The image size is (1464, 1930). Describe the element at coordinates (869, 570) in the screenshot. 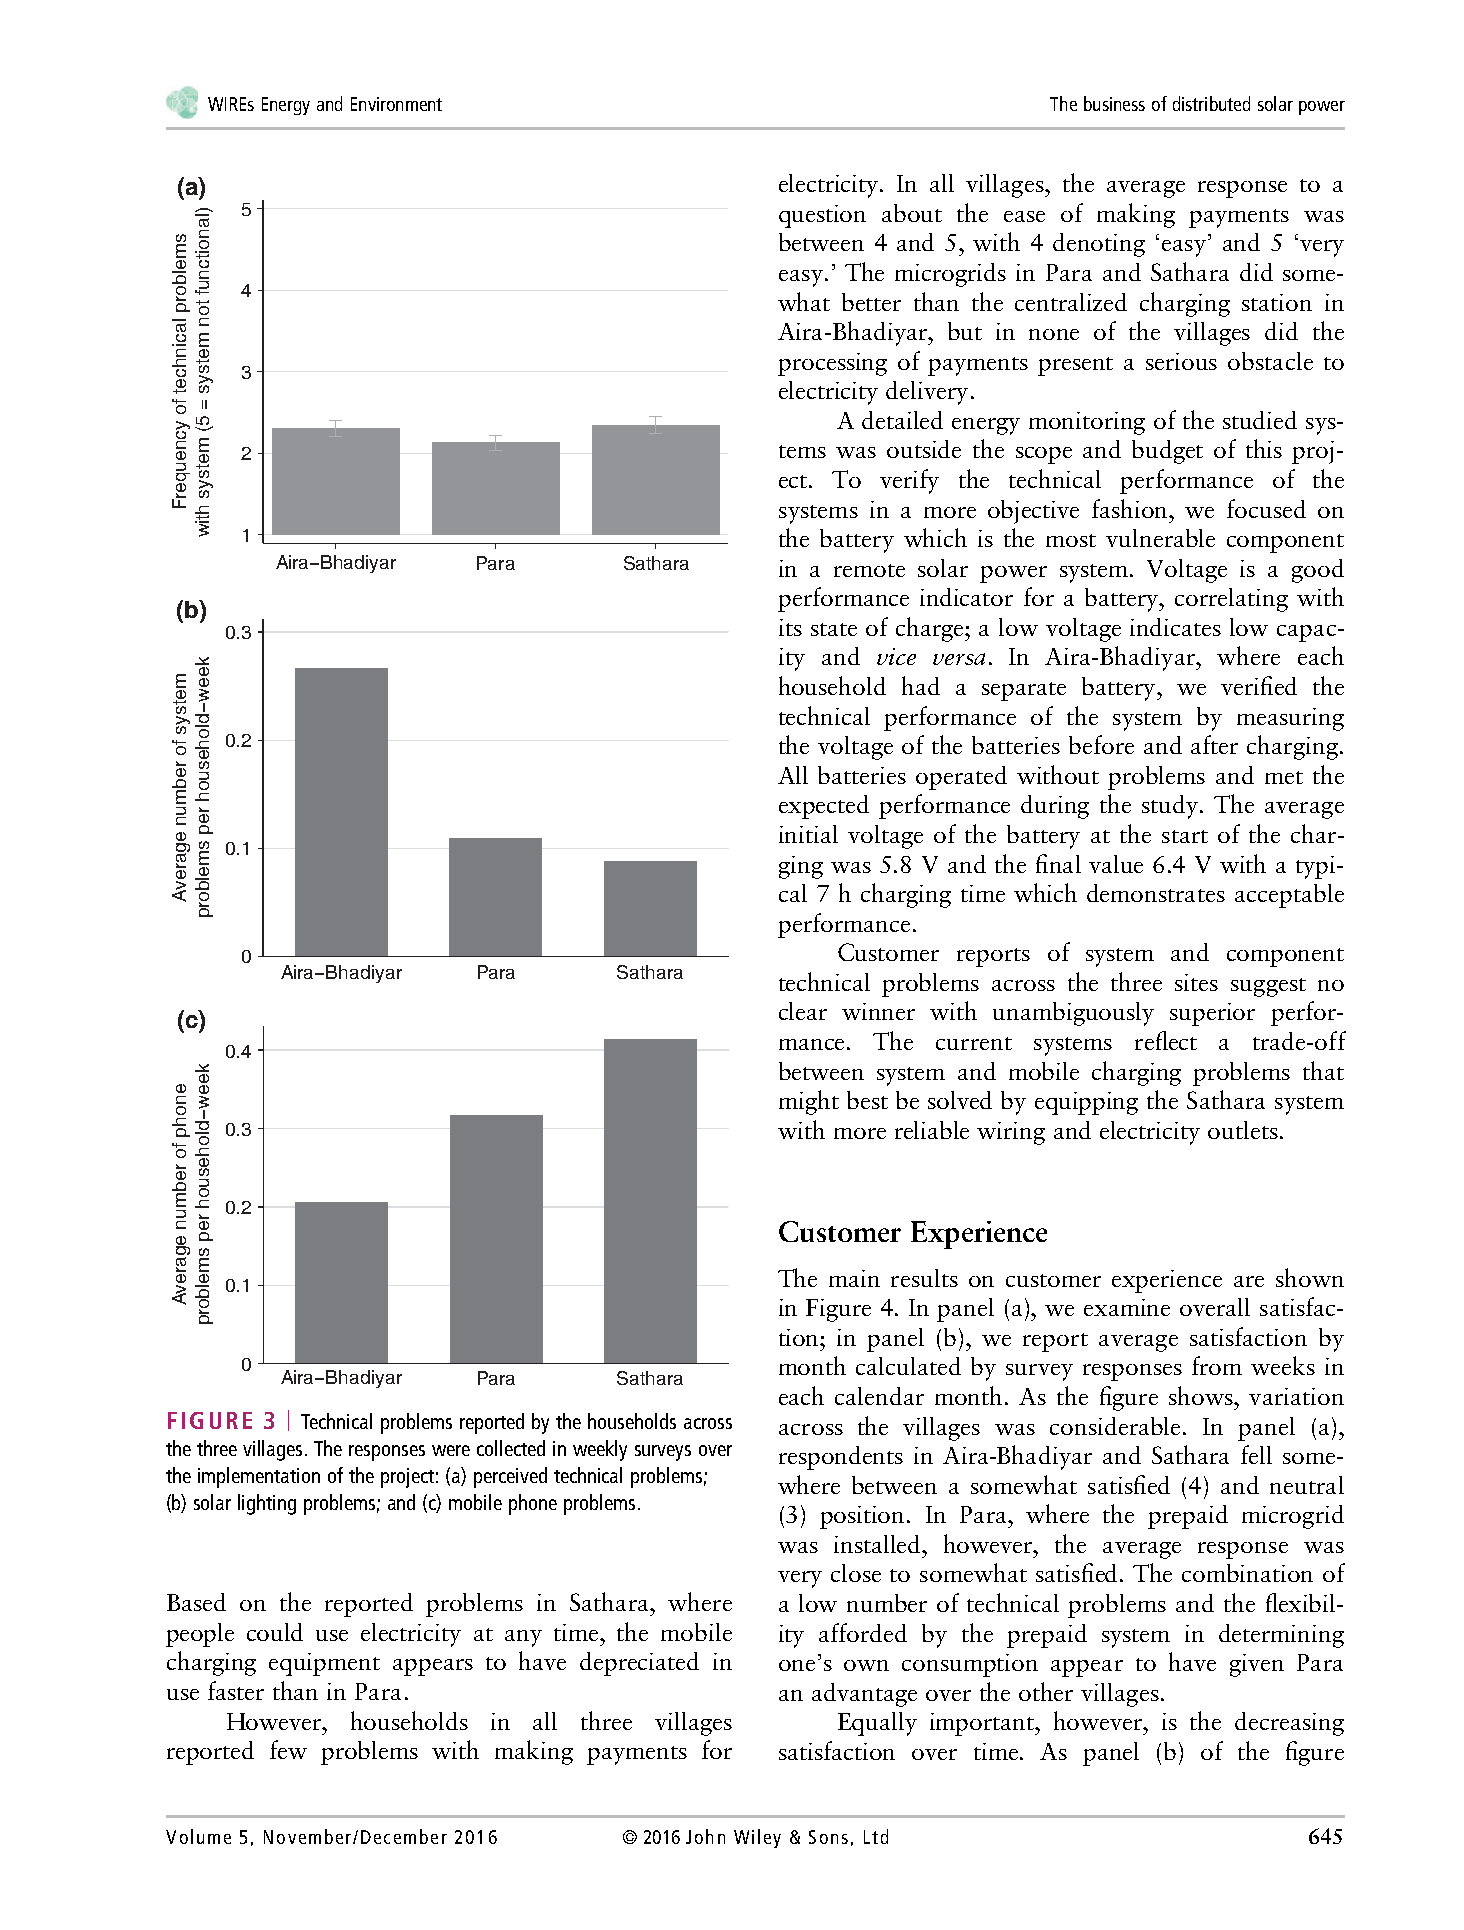

I see `remote` at that location.
